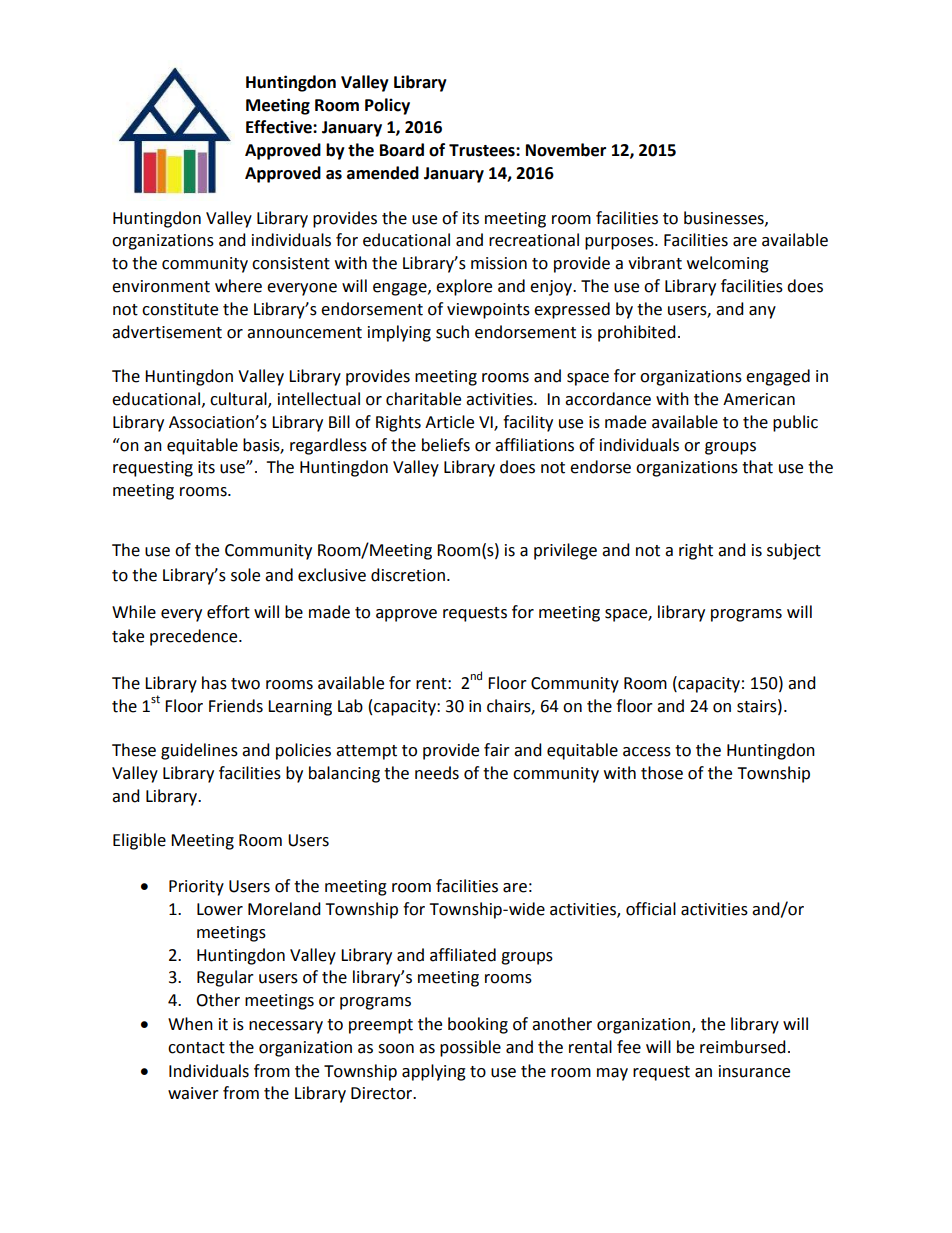  Describe the element at coordinates (196, 1048) in the page. I see `contact` at that location.
